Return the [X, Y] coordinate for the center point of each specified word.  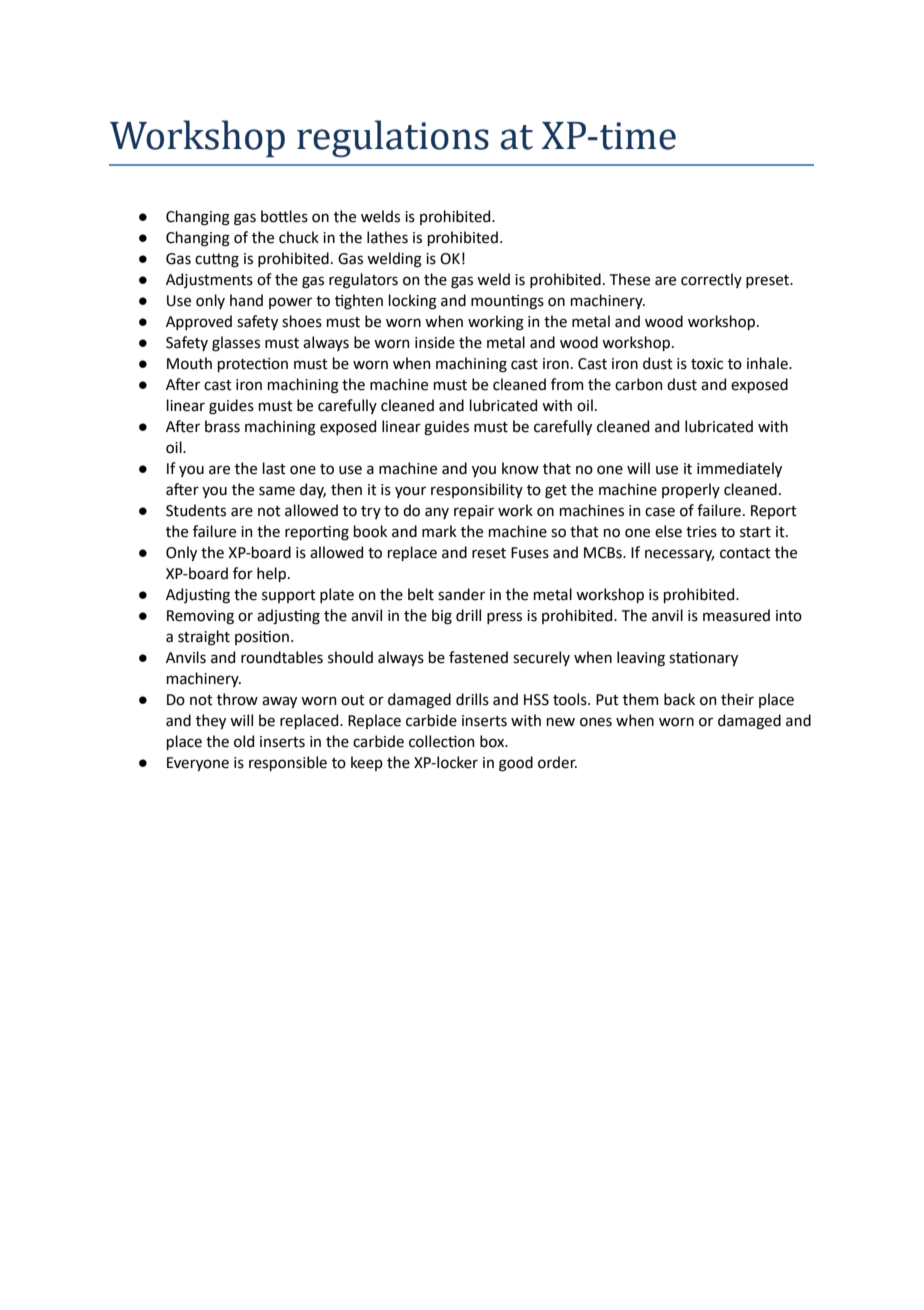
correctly [711, 280]
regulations [393, 138]
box [493, 741]
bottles [284, 216]
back [679, 699]
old [244, 741]
